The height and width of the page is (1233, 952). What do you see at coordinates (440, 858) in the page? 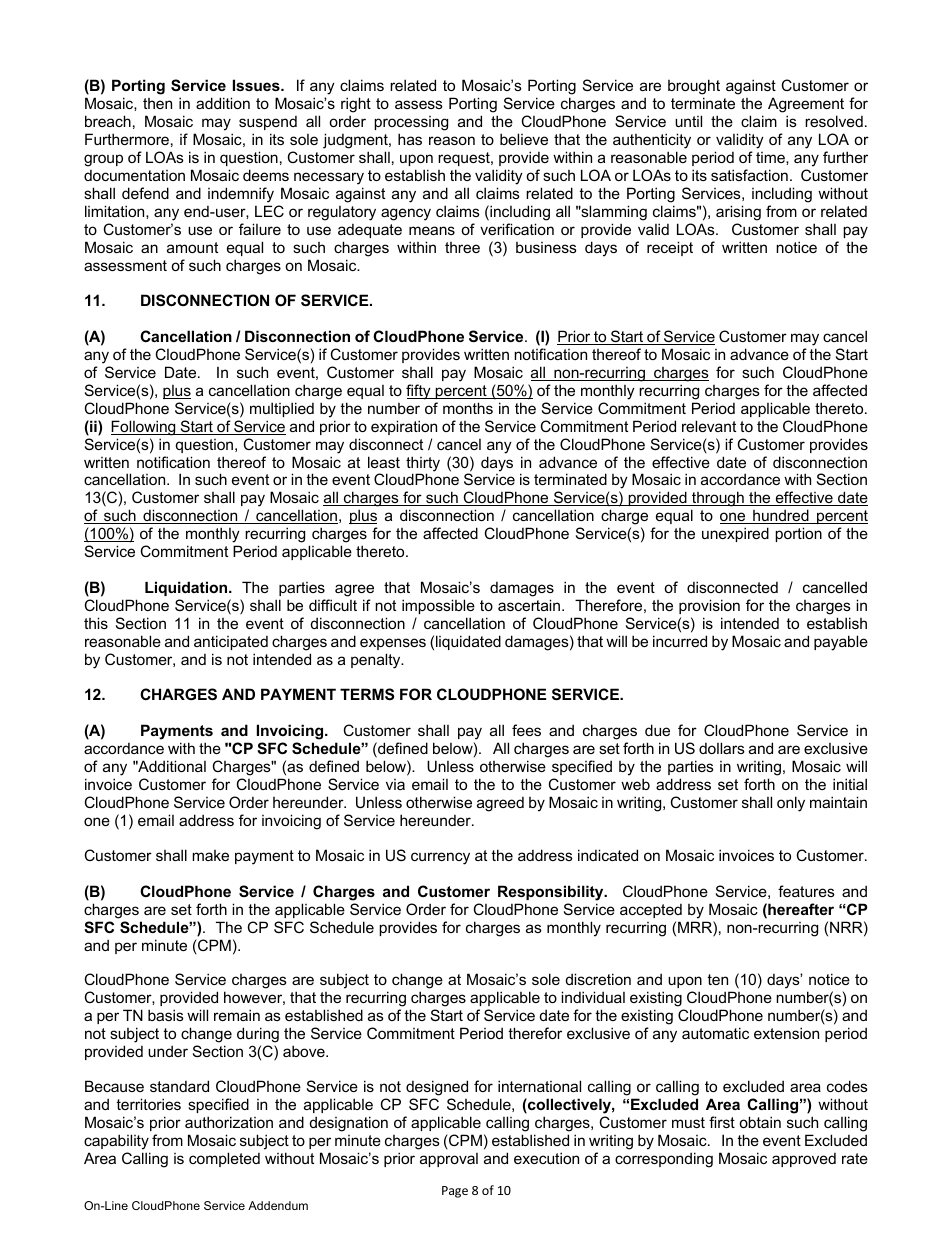
I see `currency` at bounding box center [440, 858].
